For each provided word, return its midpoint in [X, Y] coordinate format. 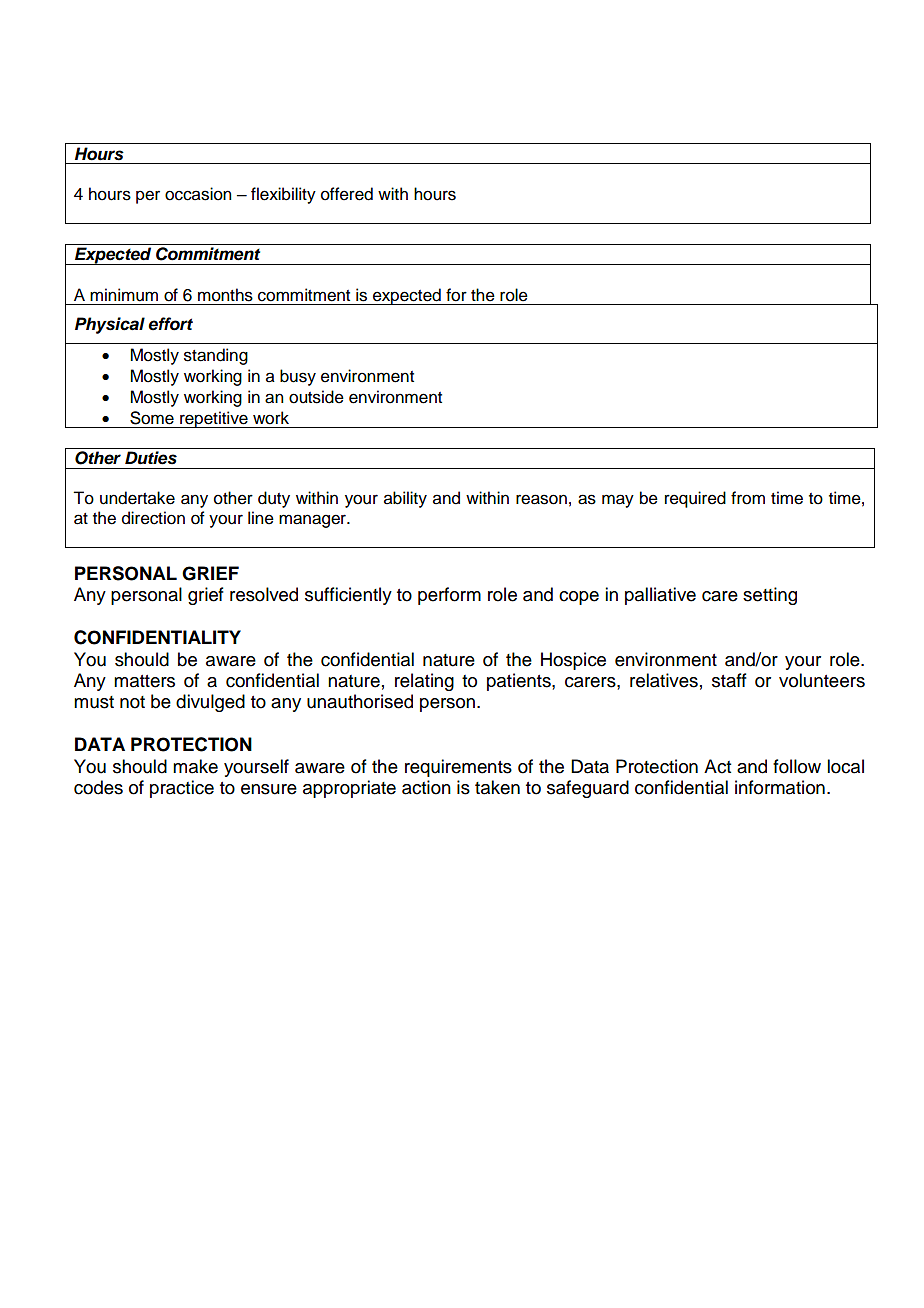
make [195, 766]
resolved [264, 594]
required [695, 499]
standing [216, 356]
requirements [458, 768]
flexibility [283, 195]
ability [405, 499]
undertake [137, 498]
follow [797, 766]
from [748, 498]
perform [449, 596]
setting [770, 596]
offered [347, 194]
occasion [198, 194]
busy [298, 377]
